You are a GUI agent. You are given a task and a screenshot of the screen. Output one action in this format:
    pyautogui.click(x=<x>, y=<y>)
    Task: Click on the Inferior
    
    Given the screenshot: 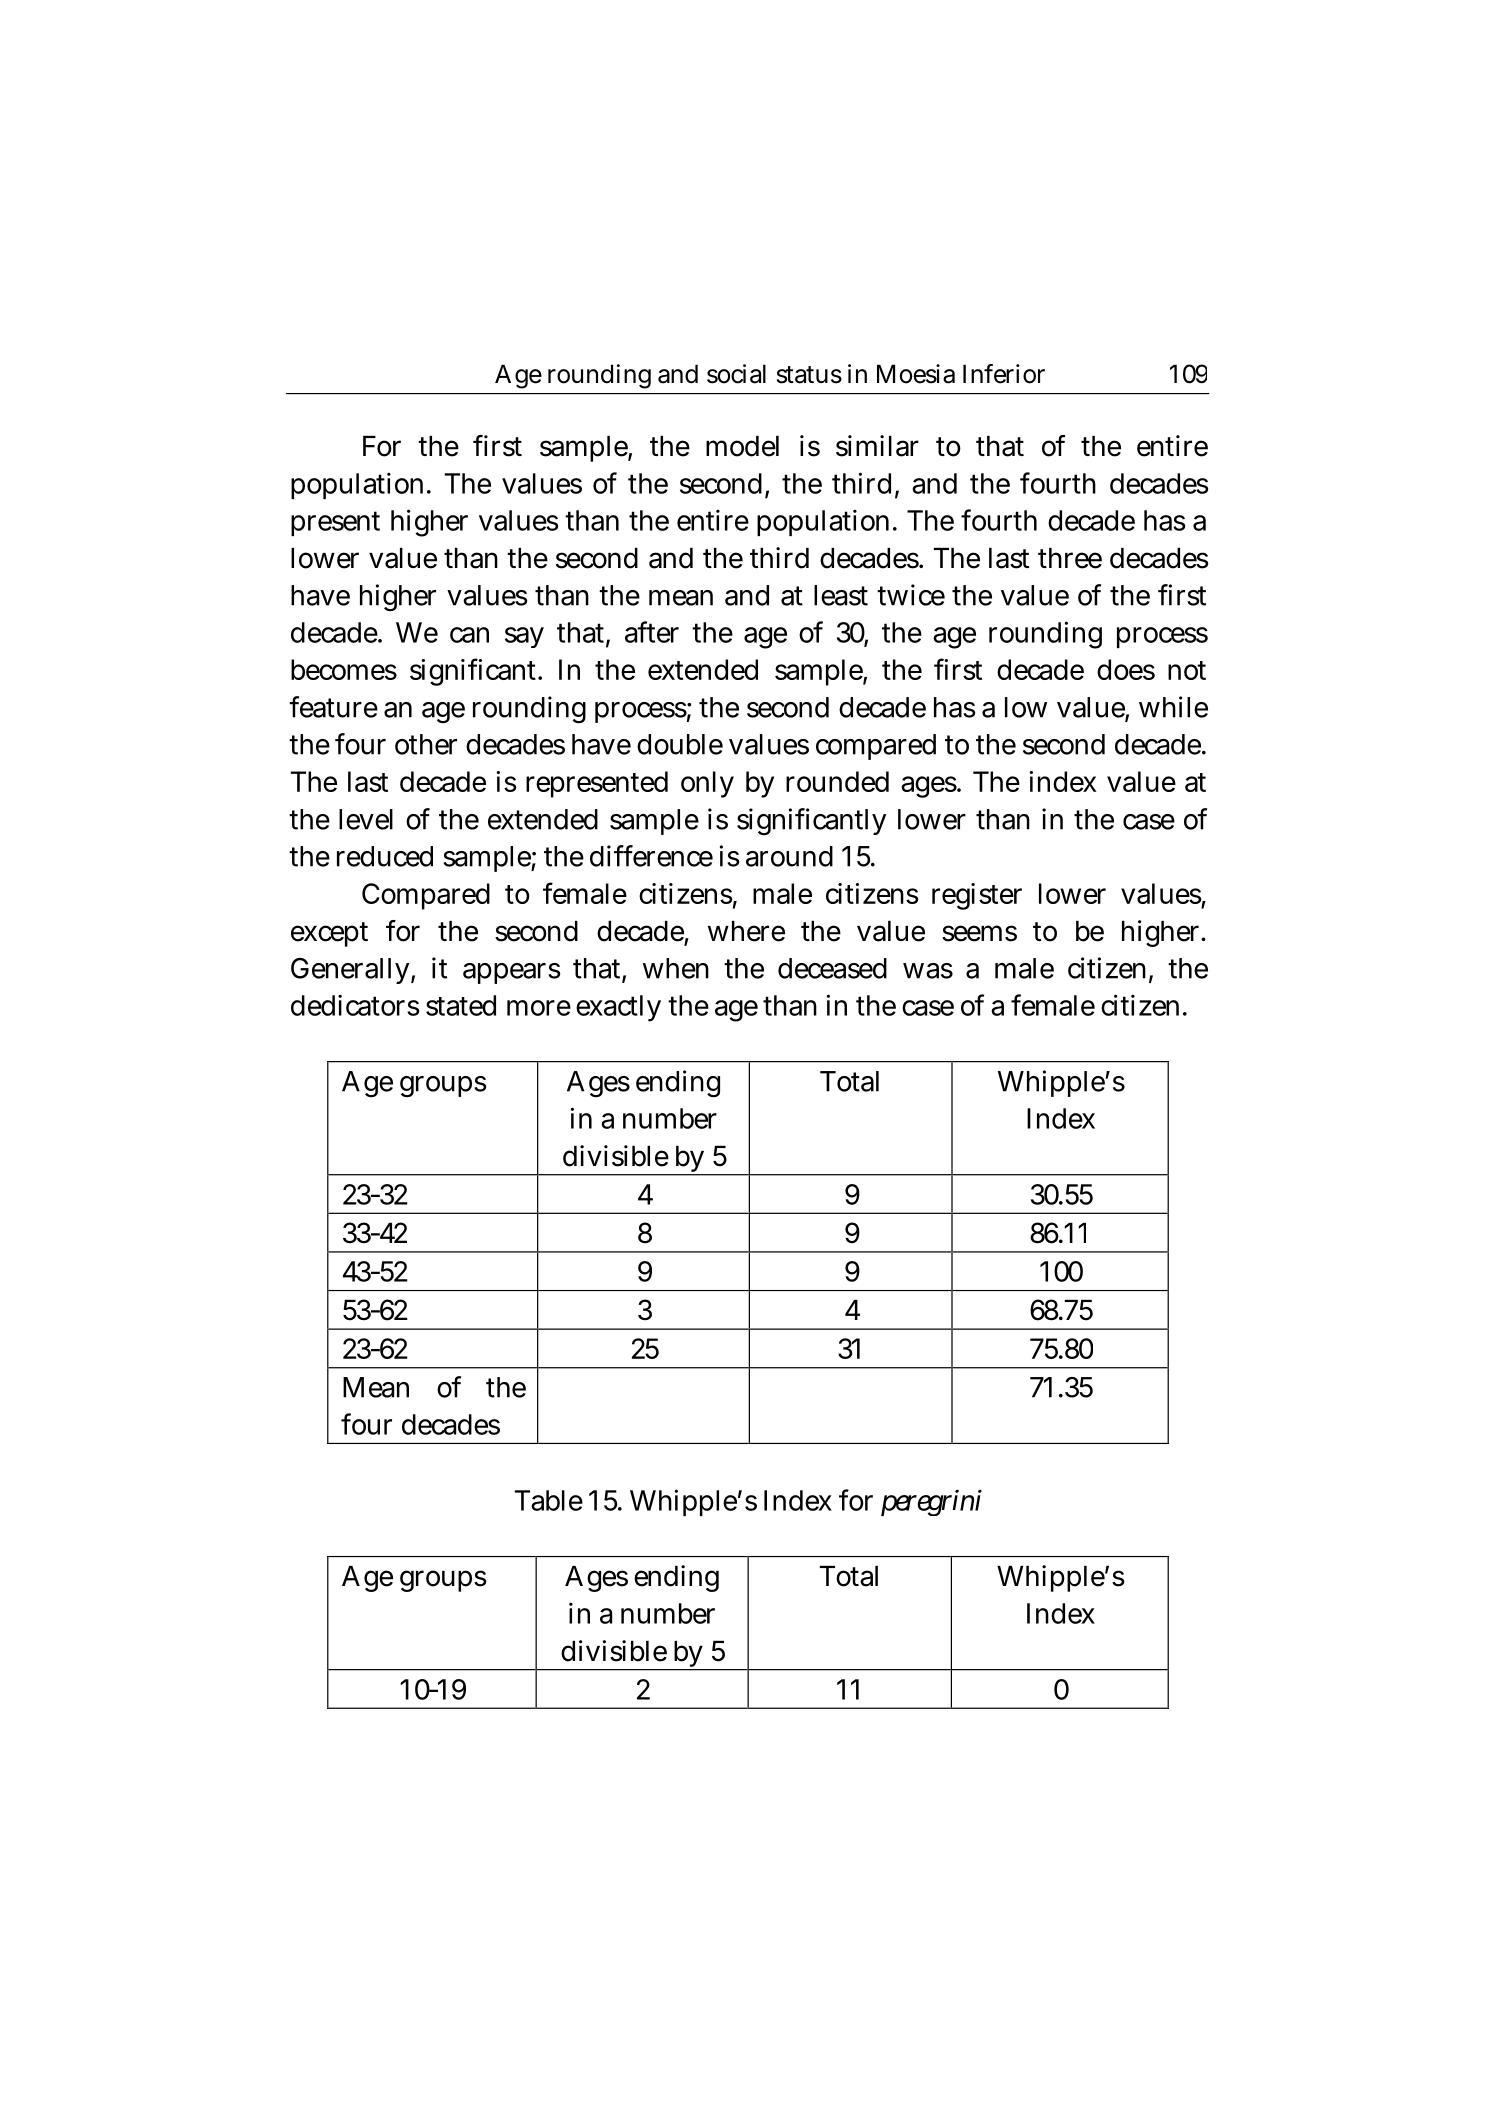 What is the action you would take?
    pyautogui.click(x=1004, y=374)
